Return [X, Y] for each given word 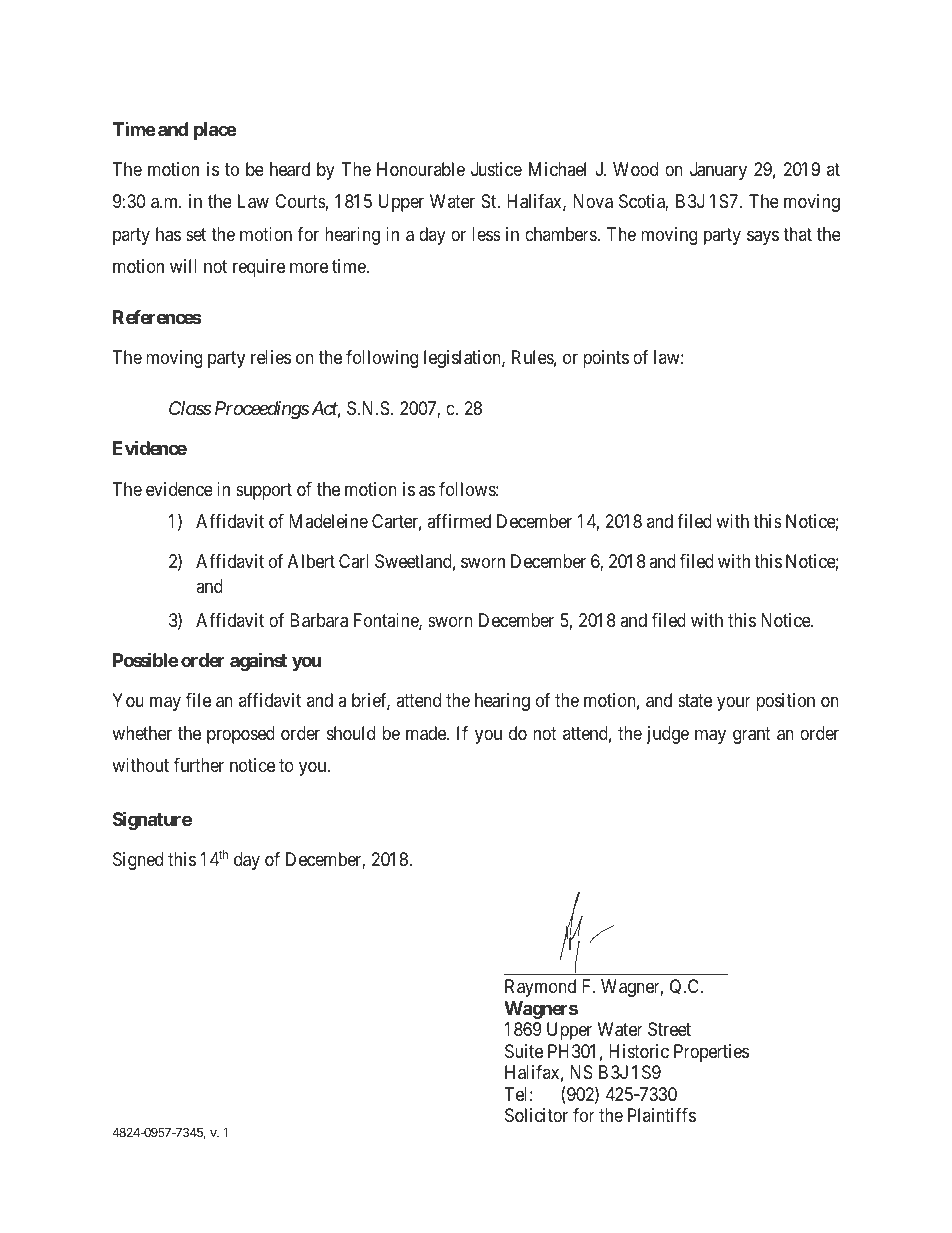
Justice [496, 169]
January [718, 171]
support [264, 491]
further [199, 765]
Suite [524, 1051]
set [196, 234]
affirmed [459, 521]
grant [752, 735]
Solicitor [536, 1115]
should [351, 733]
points [606, 359]
